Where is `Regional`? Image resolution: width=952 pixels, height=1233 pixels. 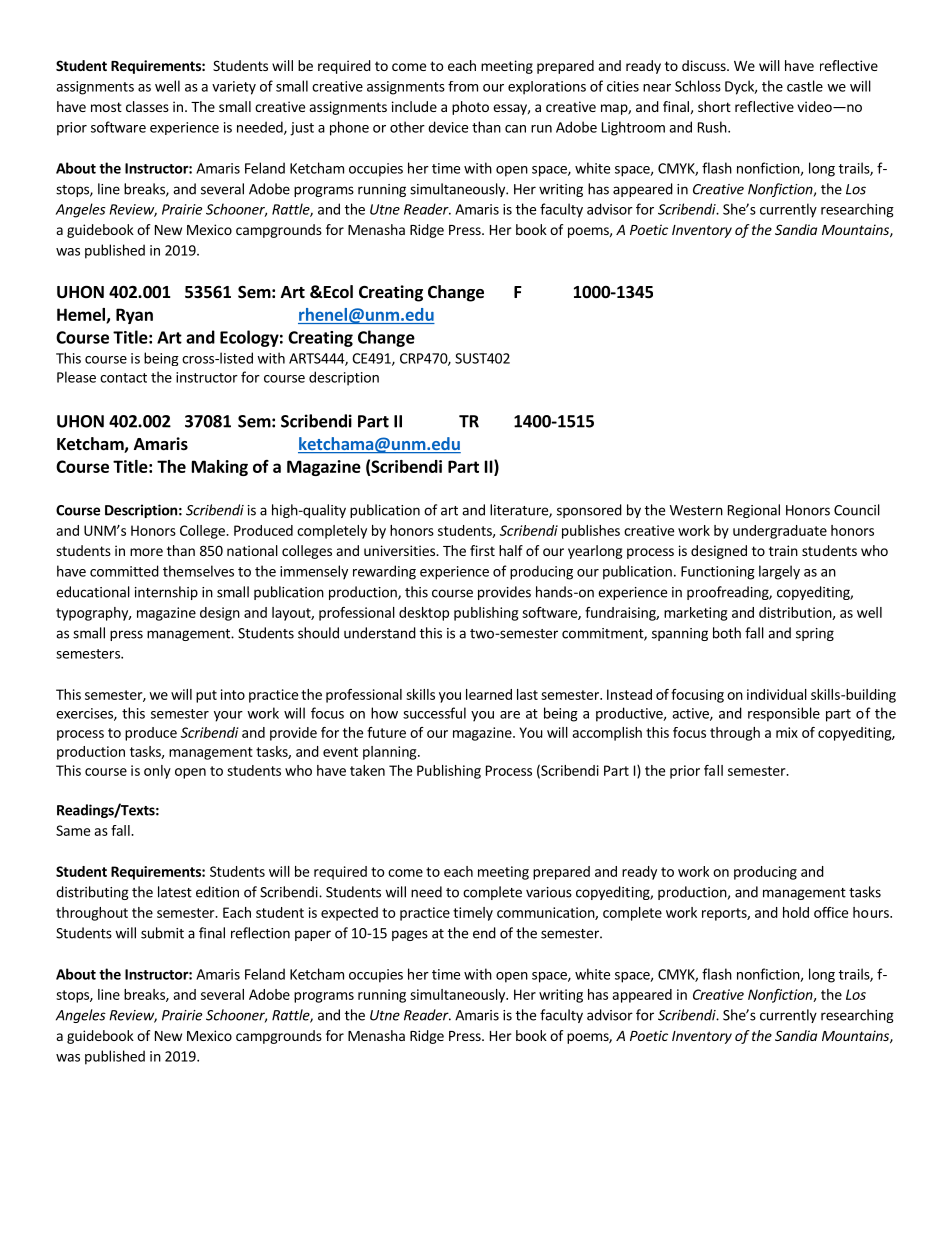 Regional is located at coordinates (754, 511).
